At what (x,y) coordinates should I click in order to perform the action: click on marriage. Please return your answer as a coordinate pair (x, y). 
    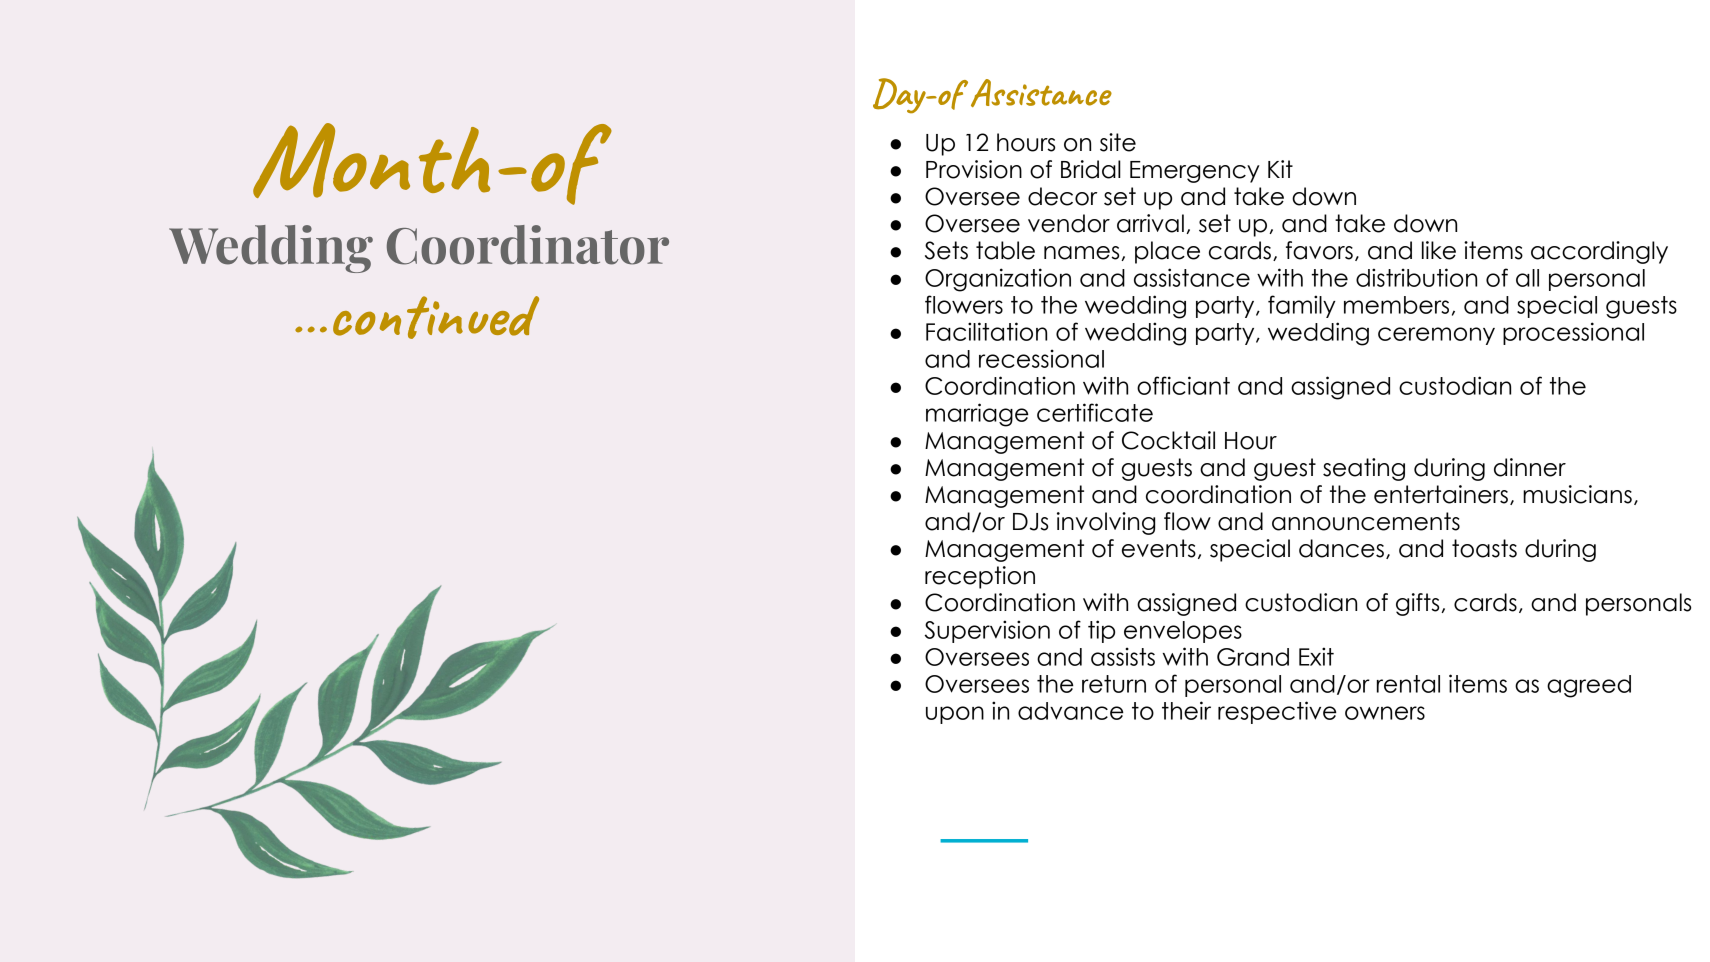
    Looking at the image, I should click on (977, 415).
